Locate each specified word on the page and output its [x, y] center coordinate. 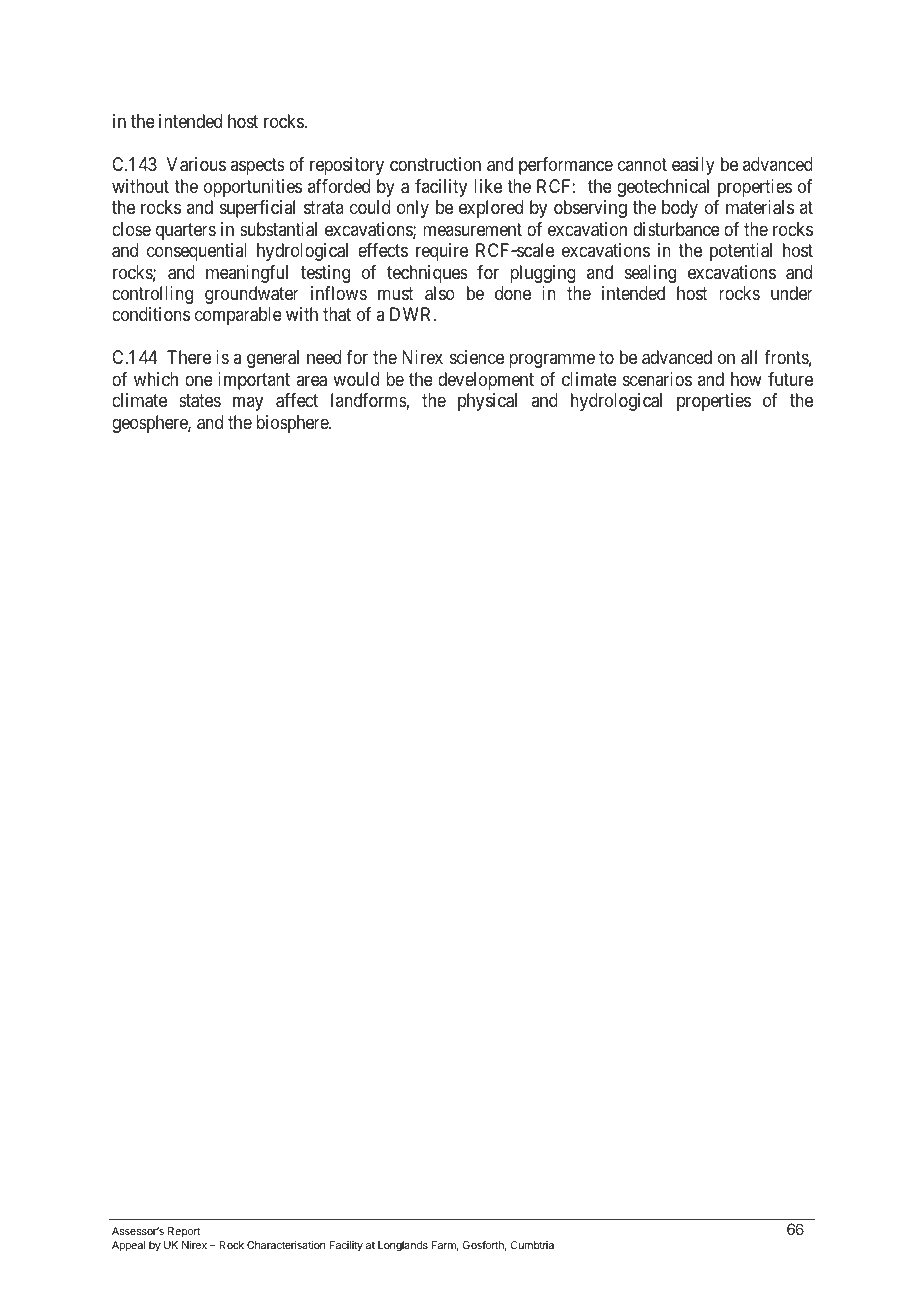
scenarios [657, 379]
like [488, 186]
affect [297, 400]
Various [196, 164]
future [790, 379]
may [248, 404]
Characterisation [286, 1245]
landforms [369, 400]
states [200, 401]
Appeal [128, 1246]
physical [487, 402]
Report [184, 1232]
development [486, 381]
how [746, 379]
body [680, 209]
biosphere [293, 424]
